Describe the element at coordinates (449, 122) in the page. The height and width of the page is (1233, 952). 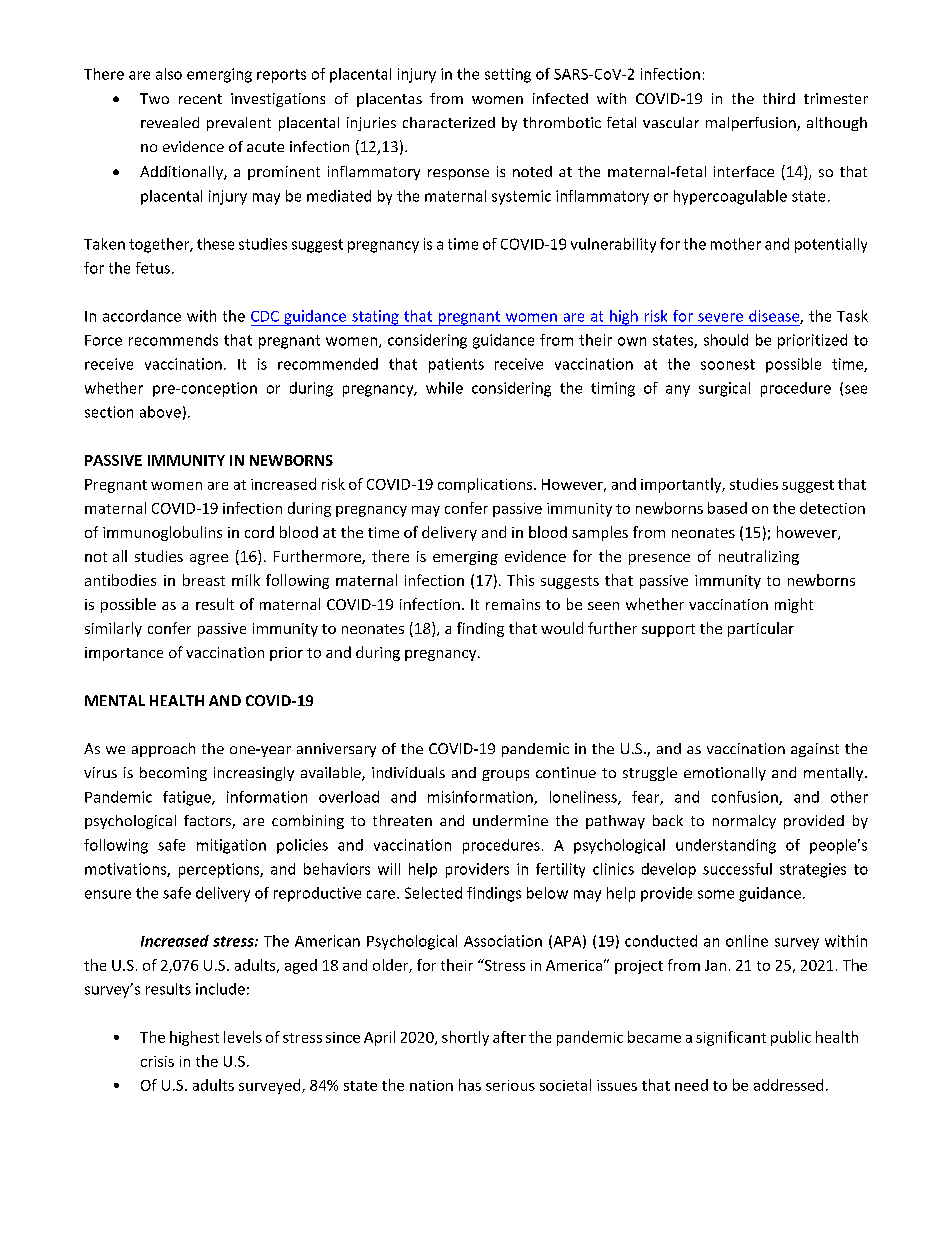
I see `characterized` at that location.
